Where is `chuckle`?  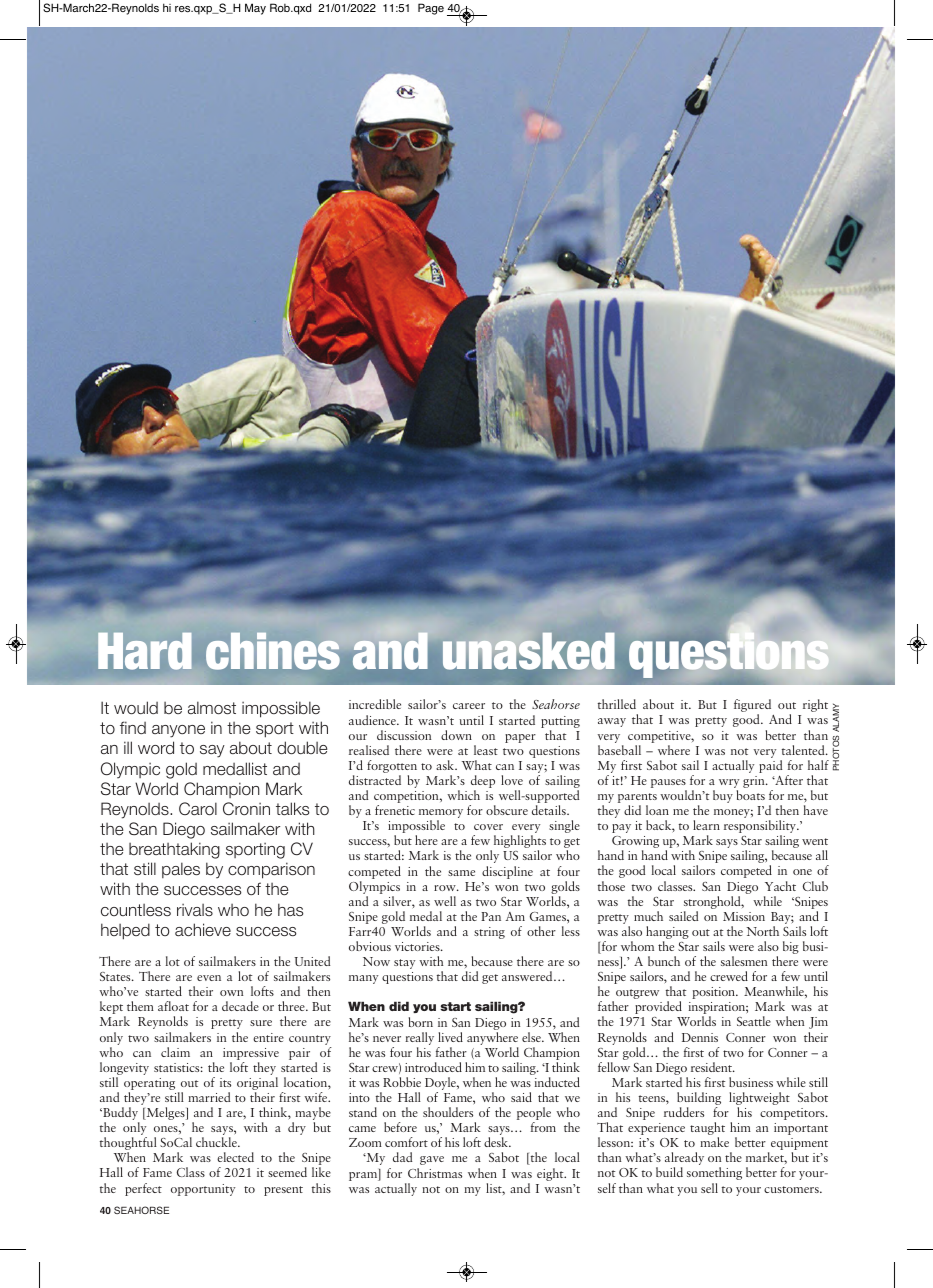 chuckle is located at coordinates (217, 1142).
